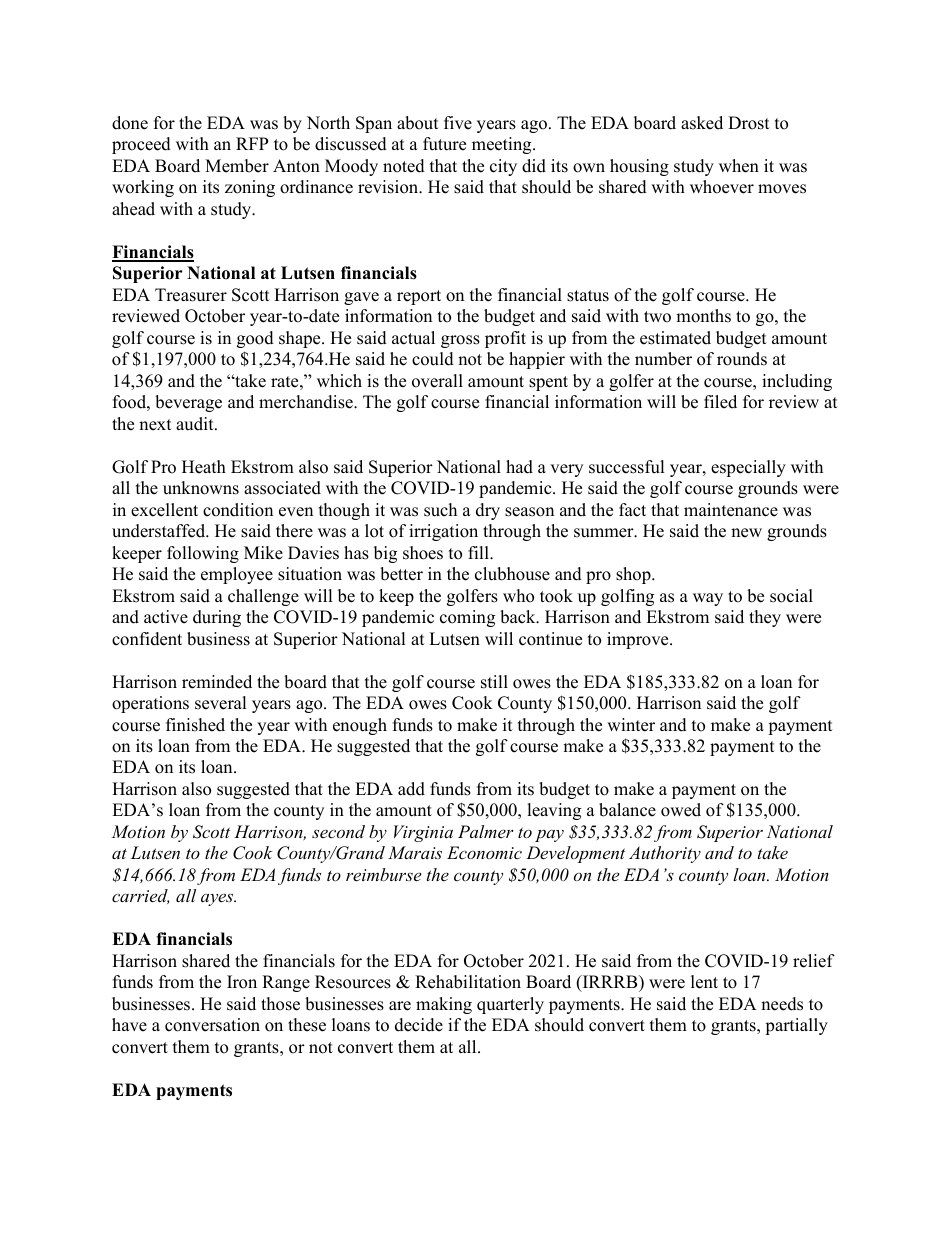  I want to click on way, so click(708, 599).
